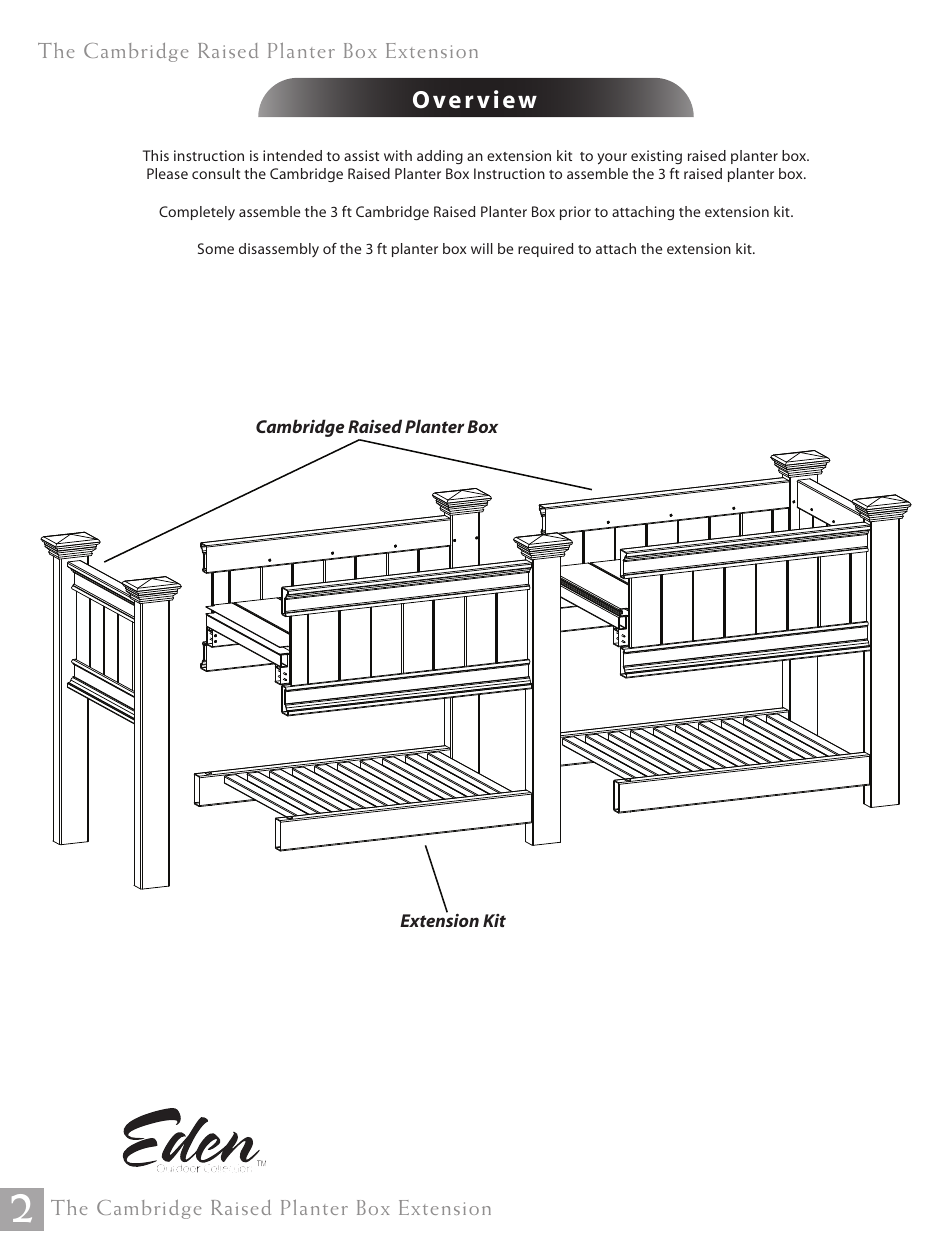 This image has width=952, height=1233. Describe the element at coordinates (156, 155) in the image. I see `This` at that location.
